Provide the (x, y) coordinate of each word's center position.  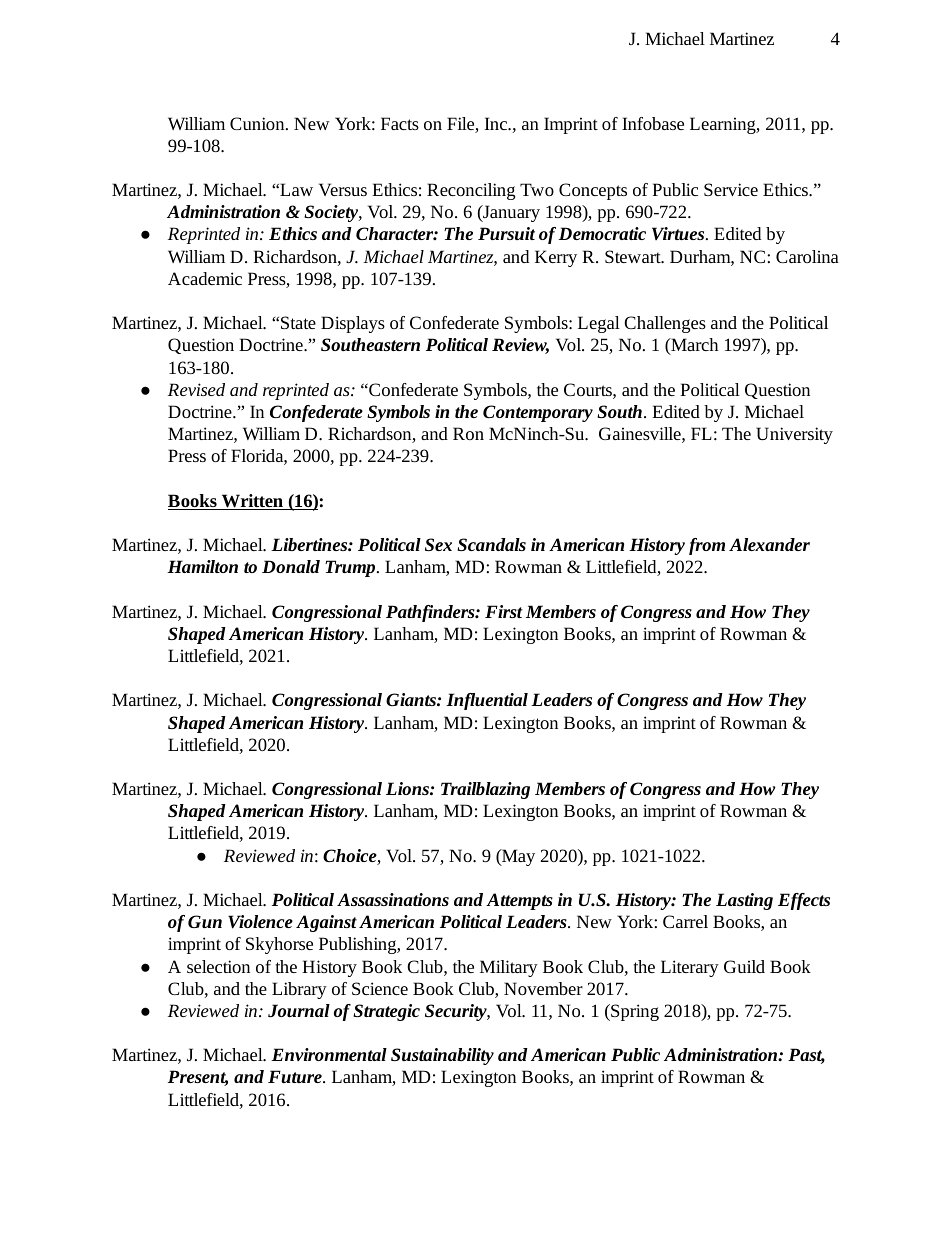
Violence (260, 922)
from (707, 546)
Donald (291, 566)
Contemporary (538, 413)
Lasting (744, 901)
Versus (343, 189)
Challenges (665, 324)
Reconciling (471, 191)
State (298, 322)
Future (296, 1076)
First (504, 611)
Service (731, 189)
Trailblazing (485, 790)
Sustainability (442, 1056)
